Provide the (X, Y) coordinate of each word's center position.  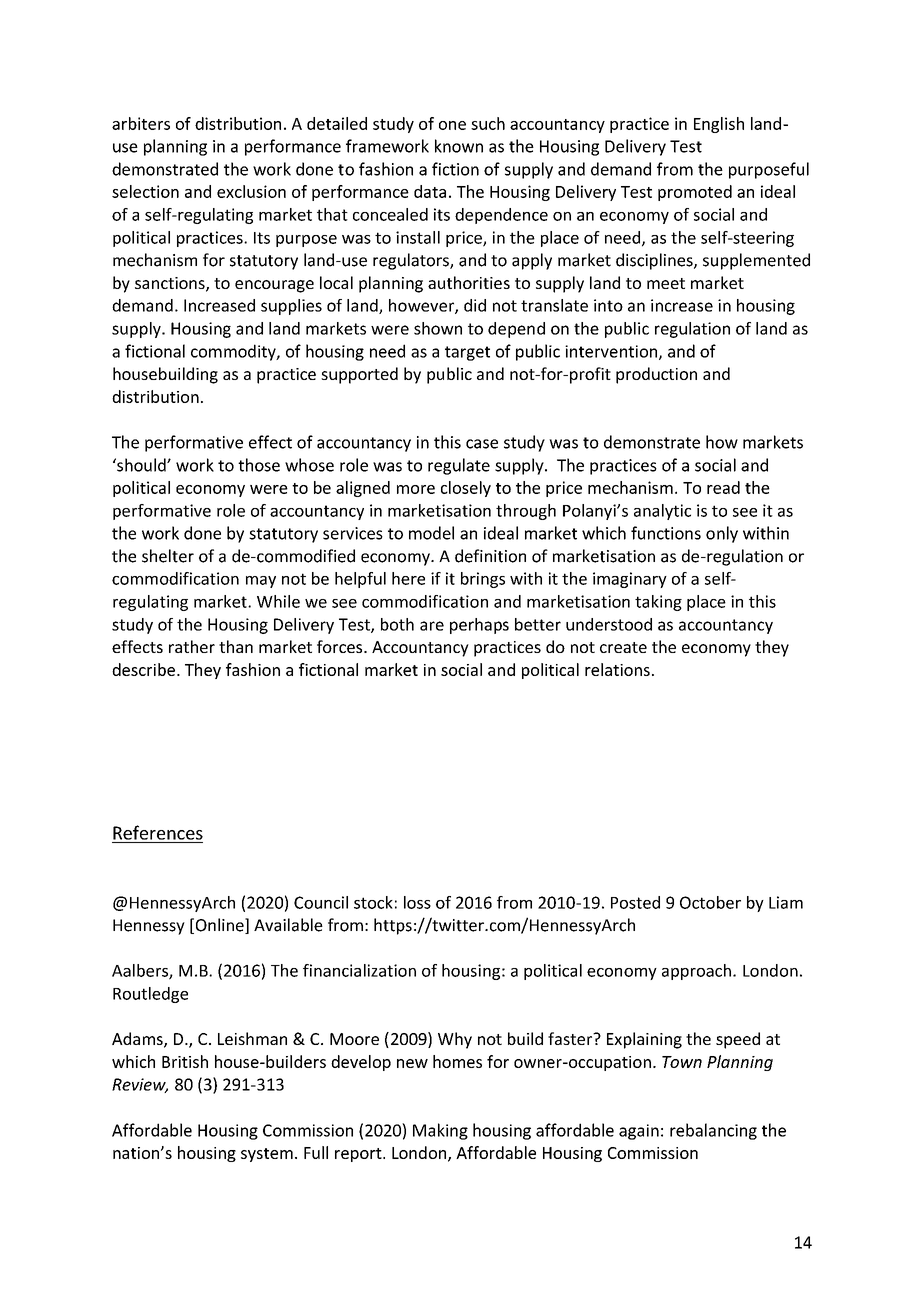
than (236, 646)
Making (440, 1131)
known (459, 146)
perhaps (479, 626)
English (719, 125)
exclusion (251, 191)
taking (658, 603)
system (267, 1155)
